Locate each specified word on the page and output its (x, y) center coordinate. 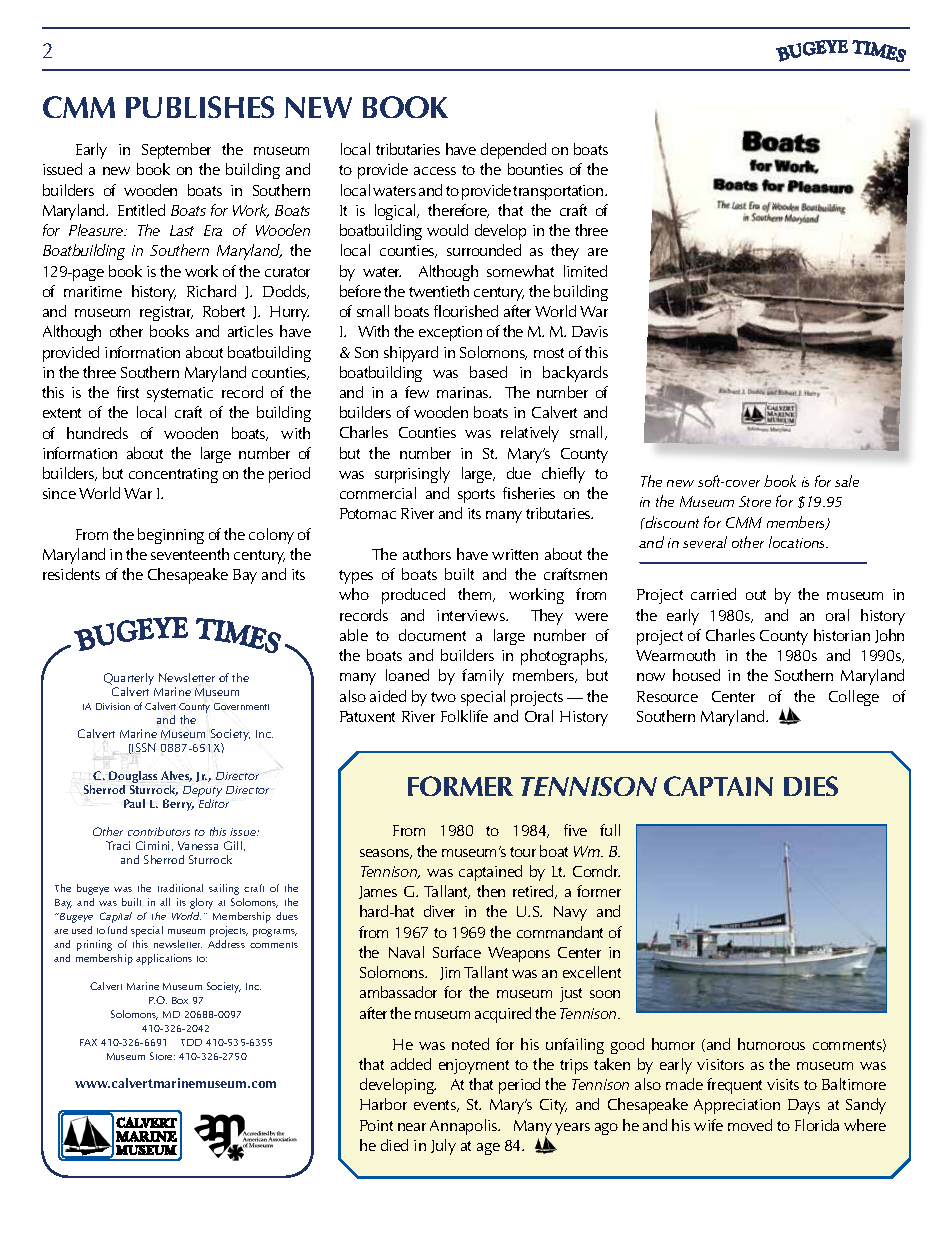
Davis (590, 331)
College (854, 698)
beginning (171, 536)
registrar (166, 313)
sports (476, 496)
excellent (592, 972)
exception (450, 333)
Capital (116, 917)
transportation (559, 192)
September (176, 151)
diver (439, 911)
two (443, 697)
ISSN (144, 747)
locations (798, 542)
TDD (191, 1042)
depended (513, 151)
